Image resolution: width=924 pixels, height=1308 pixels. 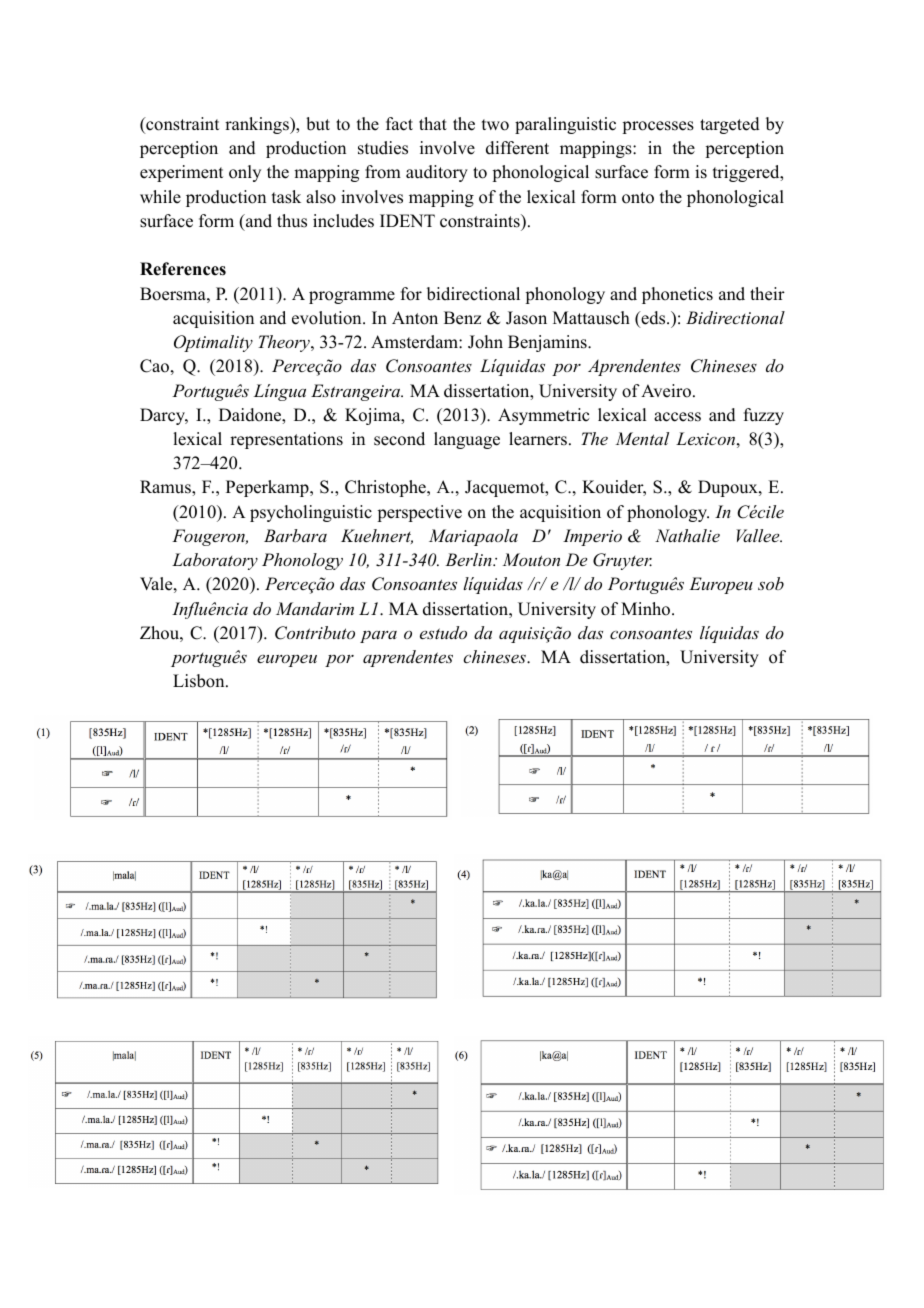 What do you see at coordinates (200, 681) in the document?
I see `Lisbon` at bounding box center [200, 681].
